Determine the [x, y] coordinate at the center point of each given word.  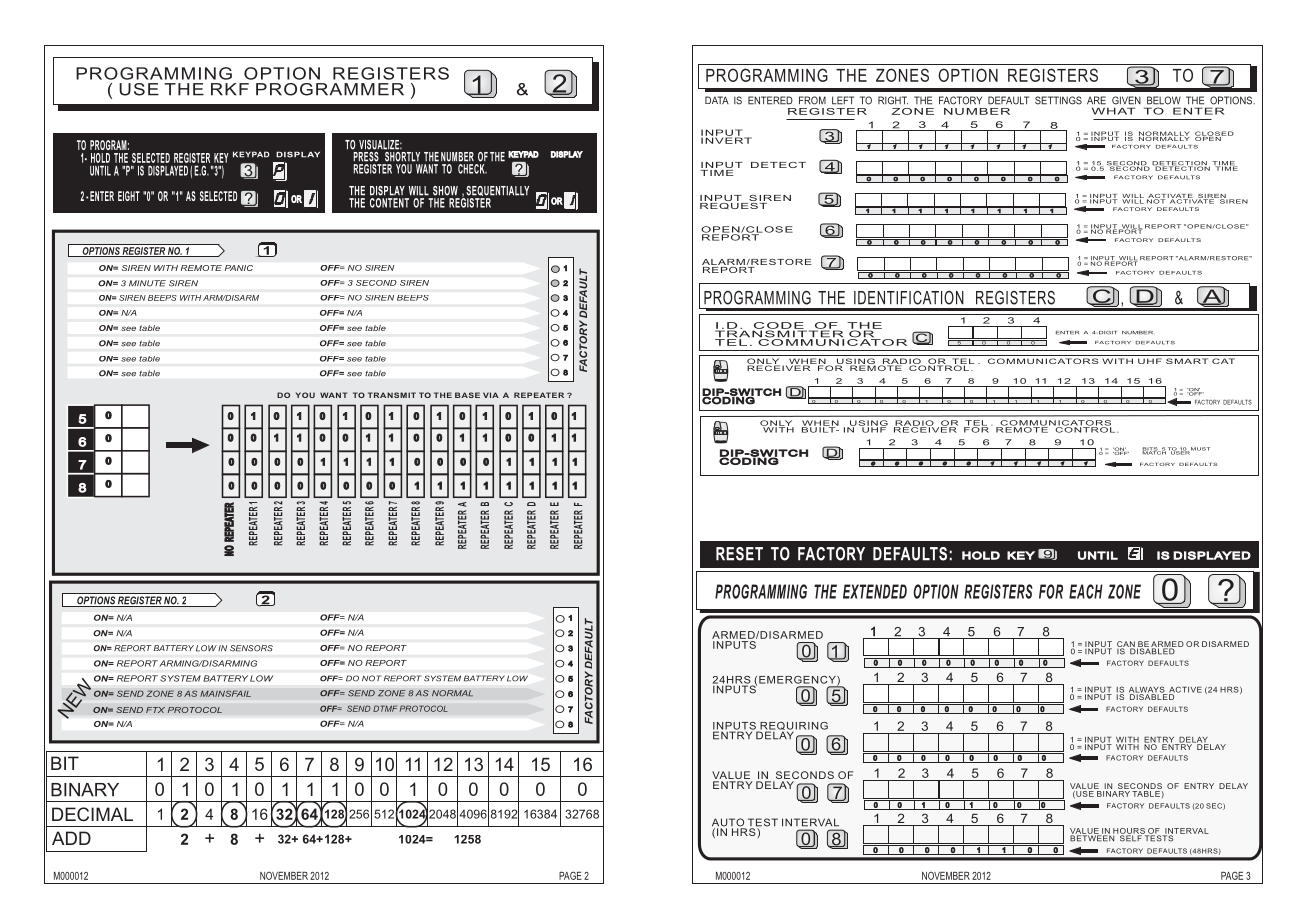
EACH [1086, 591]
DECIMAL [92, 814]
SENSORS [251, 648]
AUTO [729, 823]
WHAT [1113, 111]
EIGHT [129, 196]
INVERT [726, 139]
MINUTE [147, 283]
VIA [491, 395]
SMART [1187, 361]
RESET [739, 554]
